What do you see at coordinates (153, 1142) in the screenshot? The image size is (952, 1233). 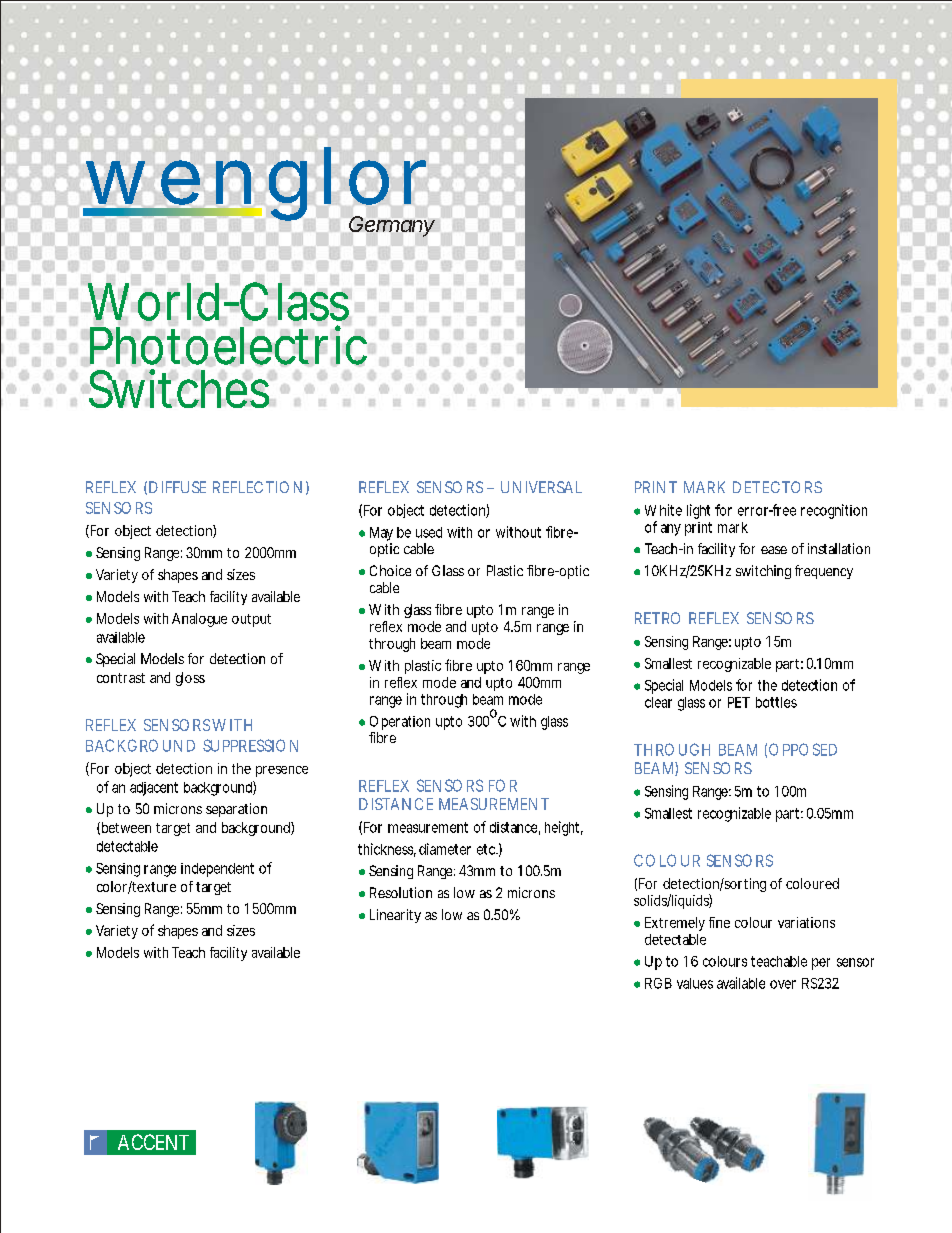 I see `ACCENT` at bounding box center [153, 1142].
